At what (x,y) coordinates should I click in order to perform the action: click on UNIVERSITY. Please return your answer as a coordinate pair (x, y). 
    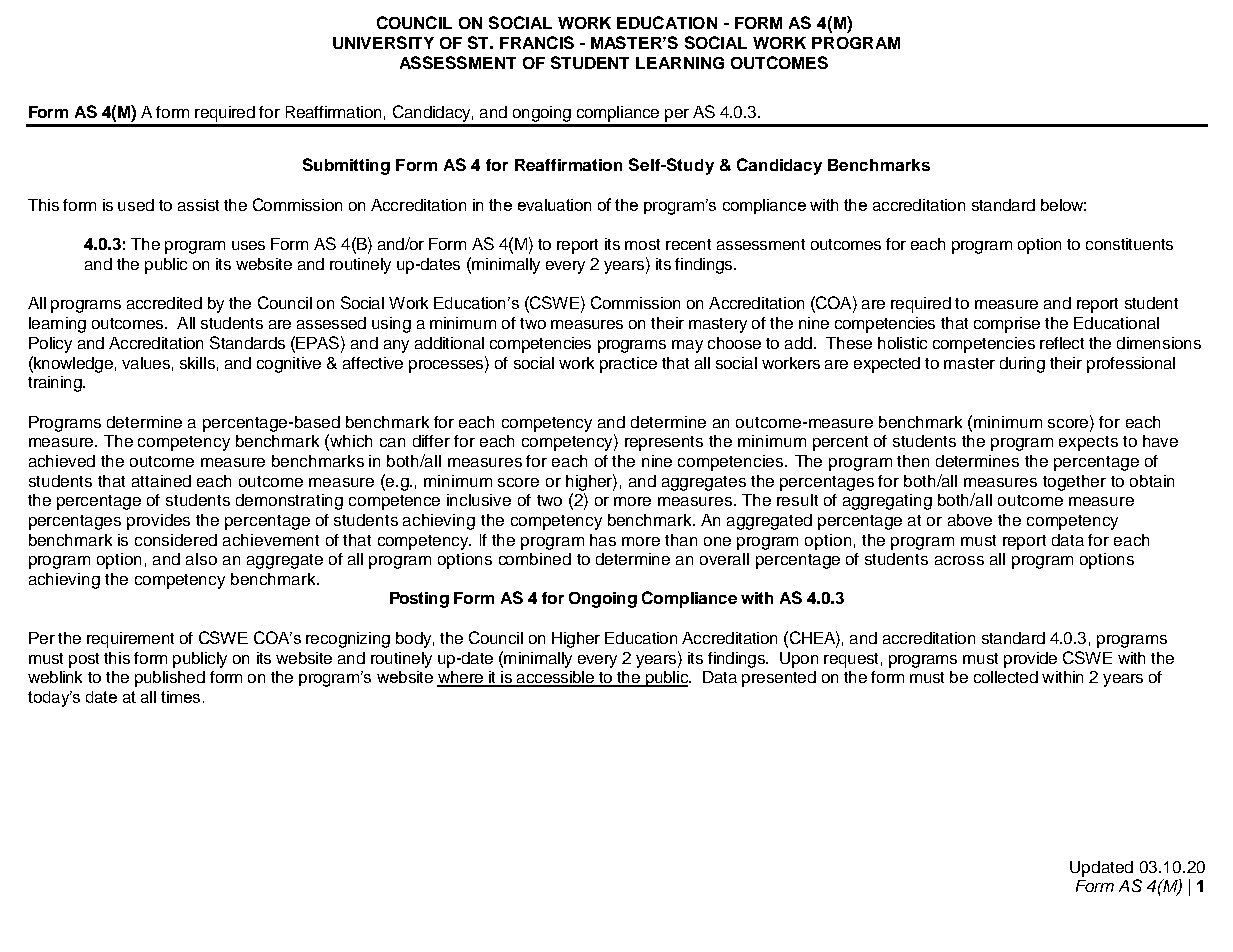
    Looking at the image, I should click on (383, 42).
